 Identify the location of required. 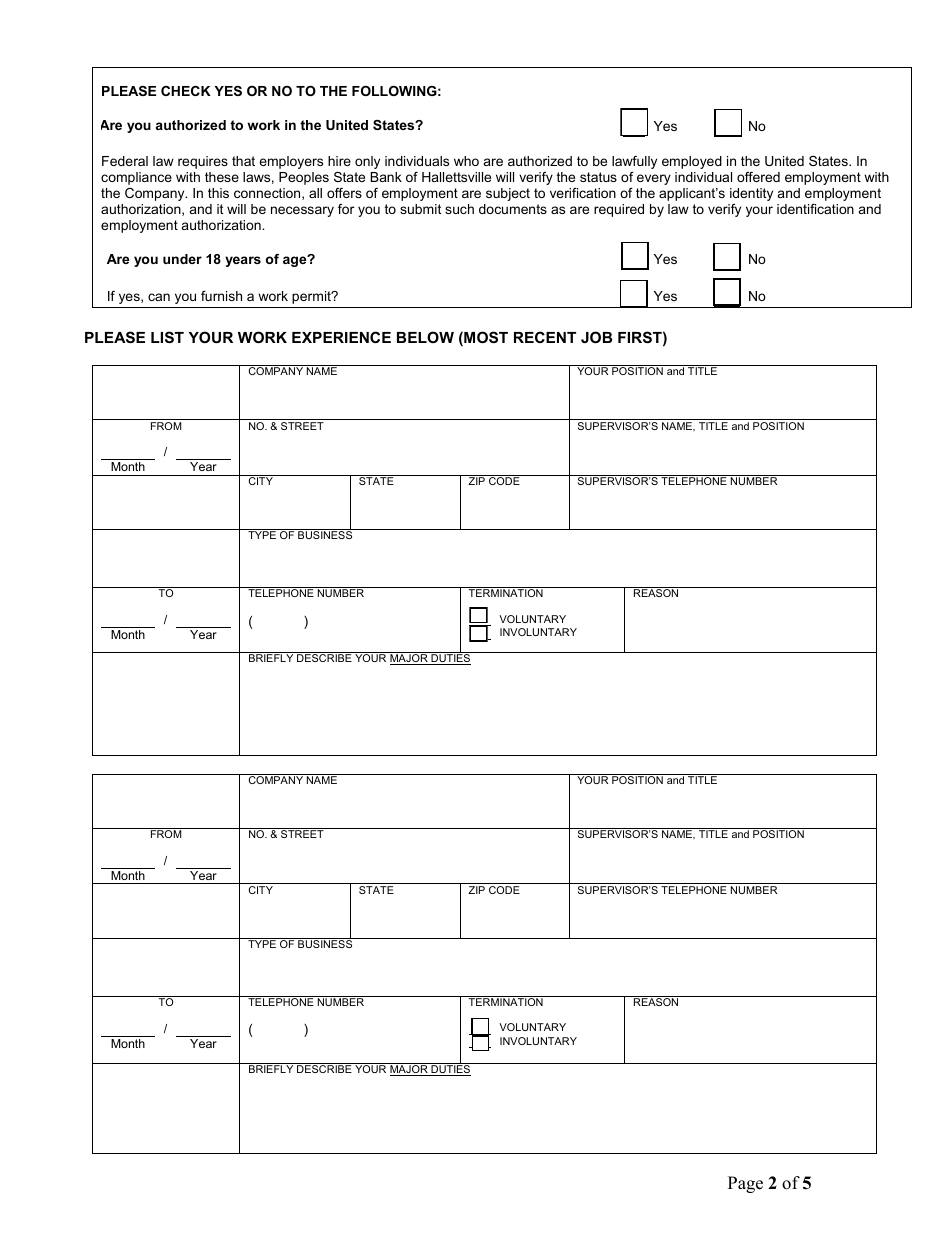
(619, 210).
